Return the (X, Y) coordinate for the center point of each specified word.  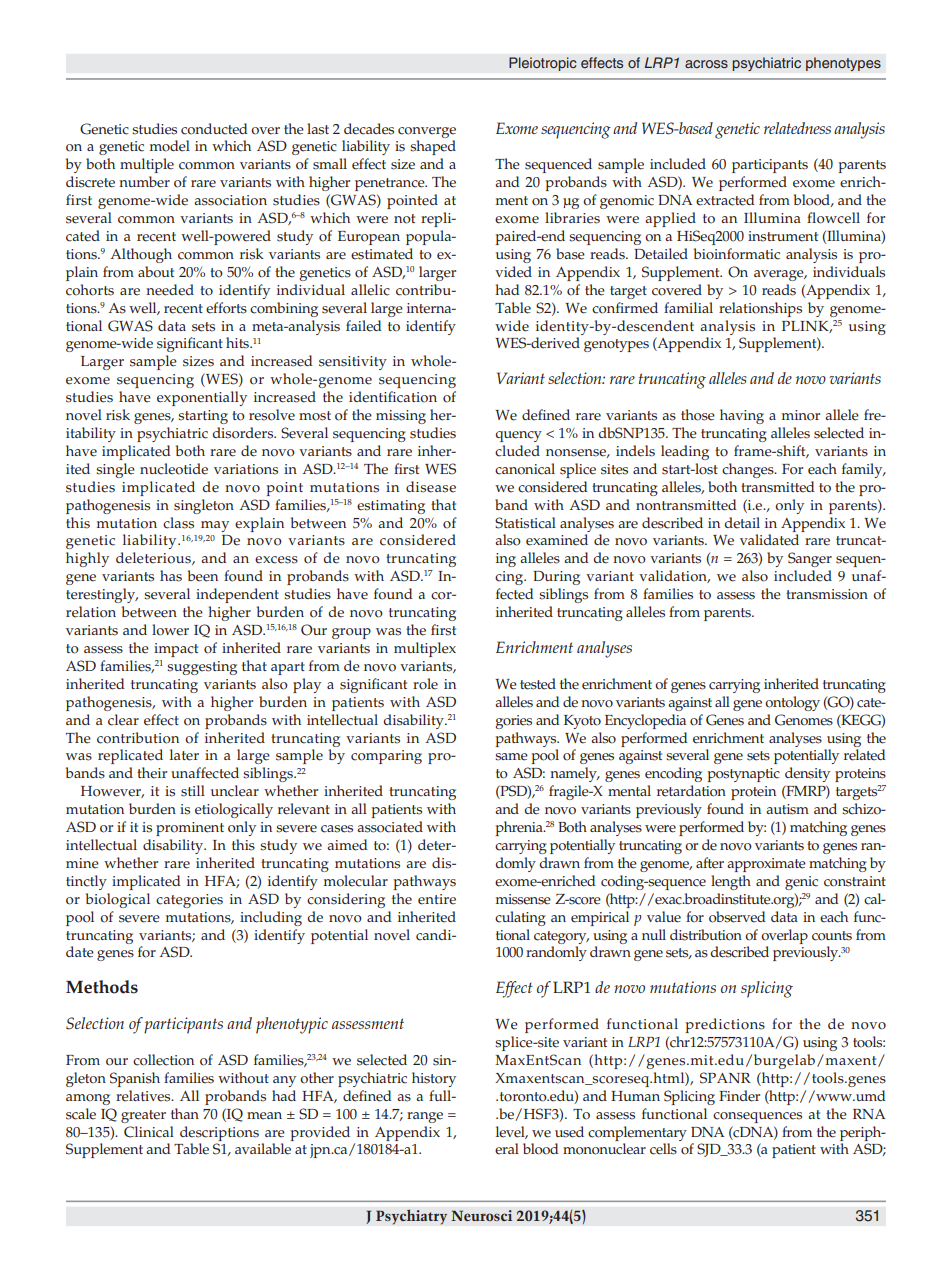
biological (118, 900)
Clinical (149, 1132)
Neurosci (481, 1215)
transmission (827, 594)
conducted (214, 129)
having (742, 416)
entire (437, 899)
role (425, 684)
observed (737, 917)
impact (176, 650)
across (706, 64)
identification (393, 397)
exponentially (202, 398)
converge (427, 132)
